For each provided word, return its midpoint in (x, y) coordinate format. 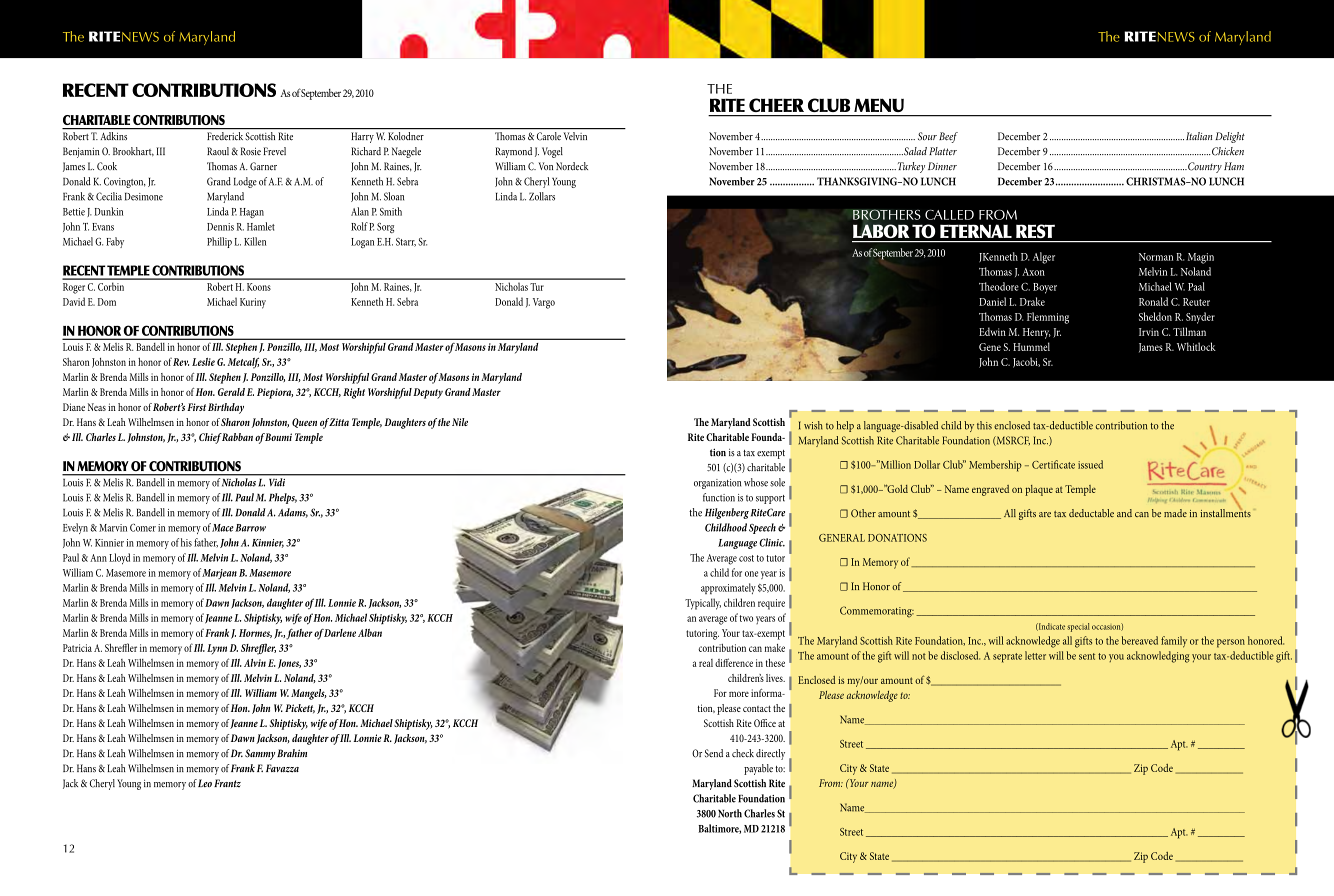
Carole (549, 136)
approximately (728, 588)
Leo (205, 783)
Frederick (225, 136)
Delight (1230, 137)
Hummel (1031, 346)
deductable (1091, 513)
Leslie (203, 362)
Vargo (544, 303)
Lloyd (119, 559)
